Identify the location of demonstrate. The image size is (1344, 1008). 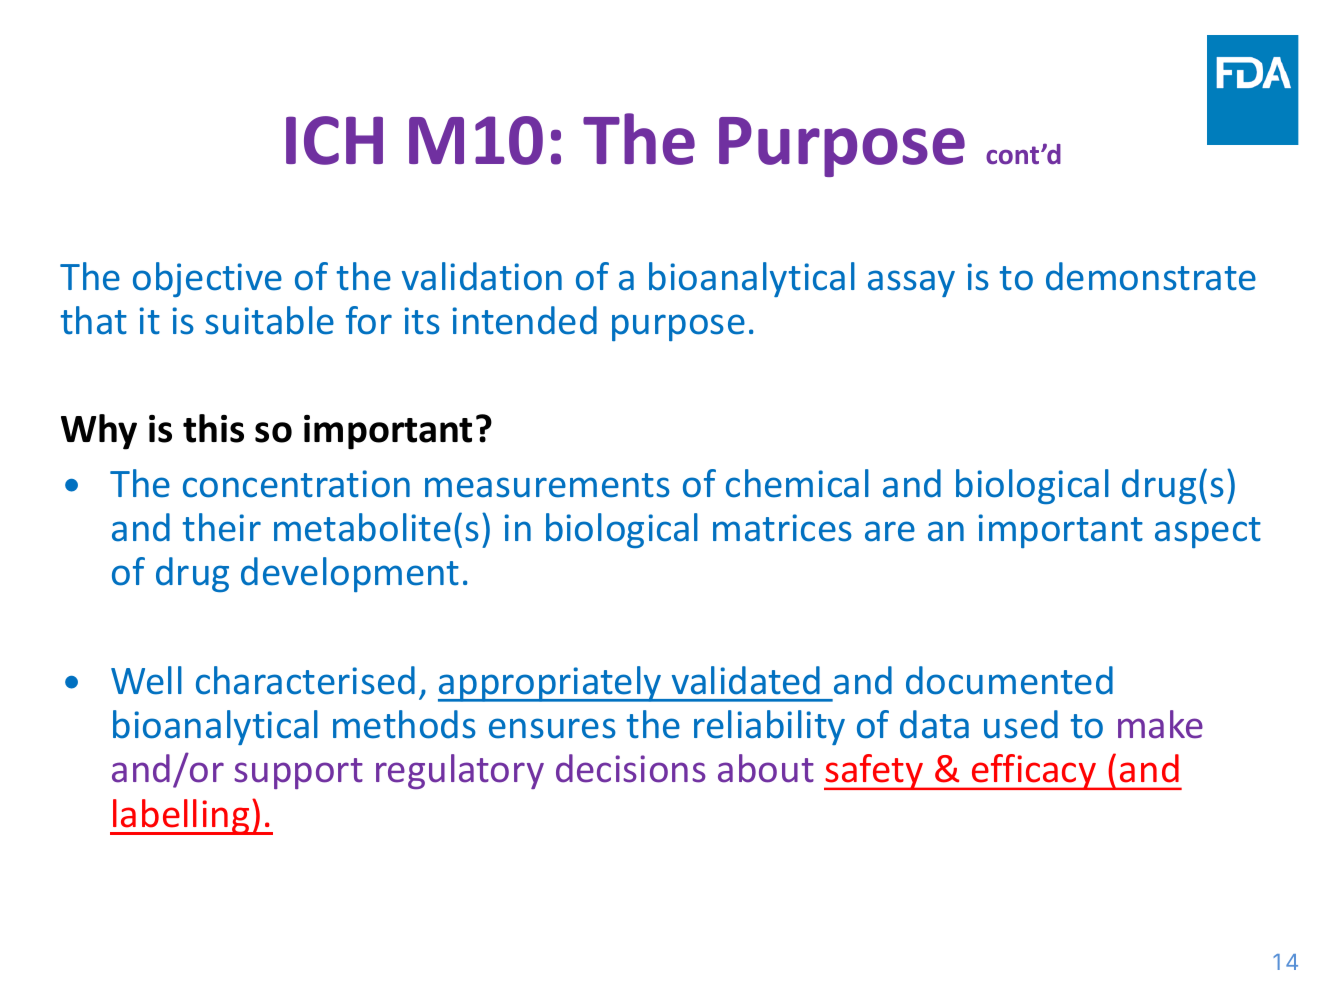
(1151, 276).
